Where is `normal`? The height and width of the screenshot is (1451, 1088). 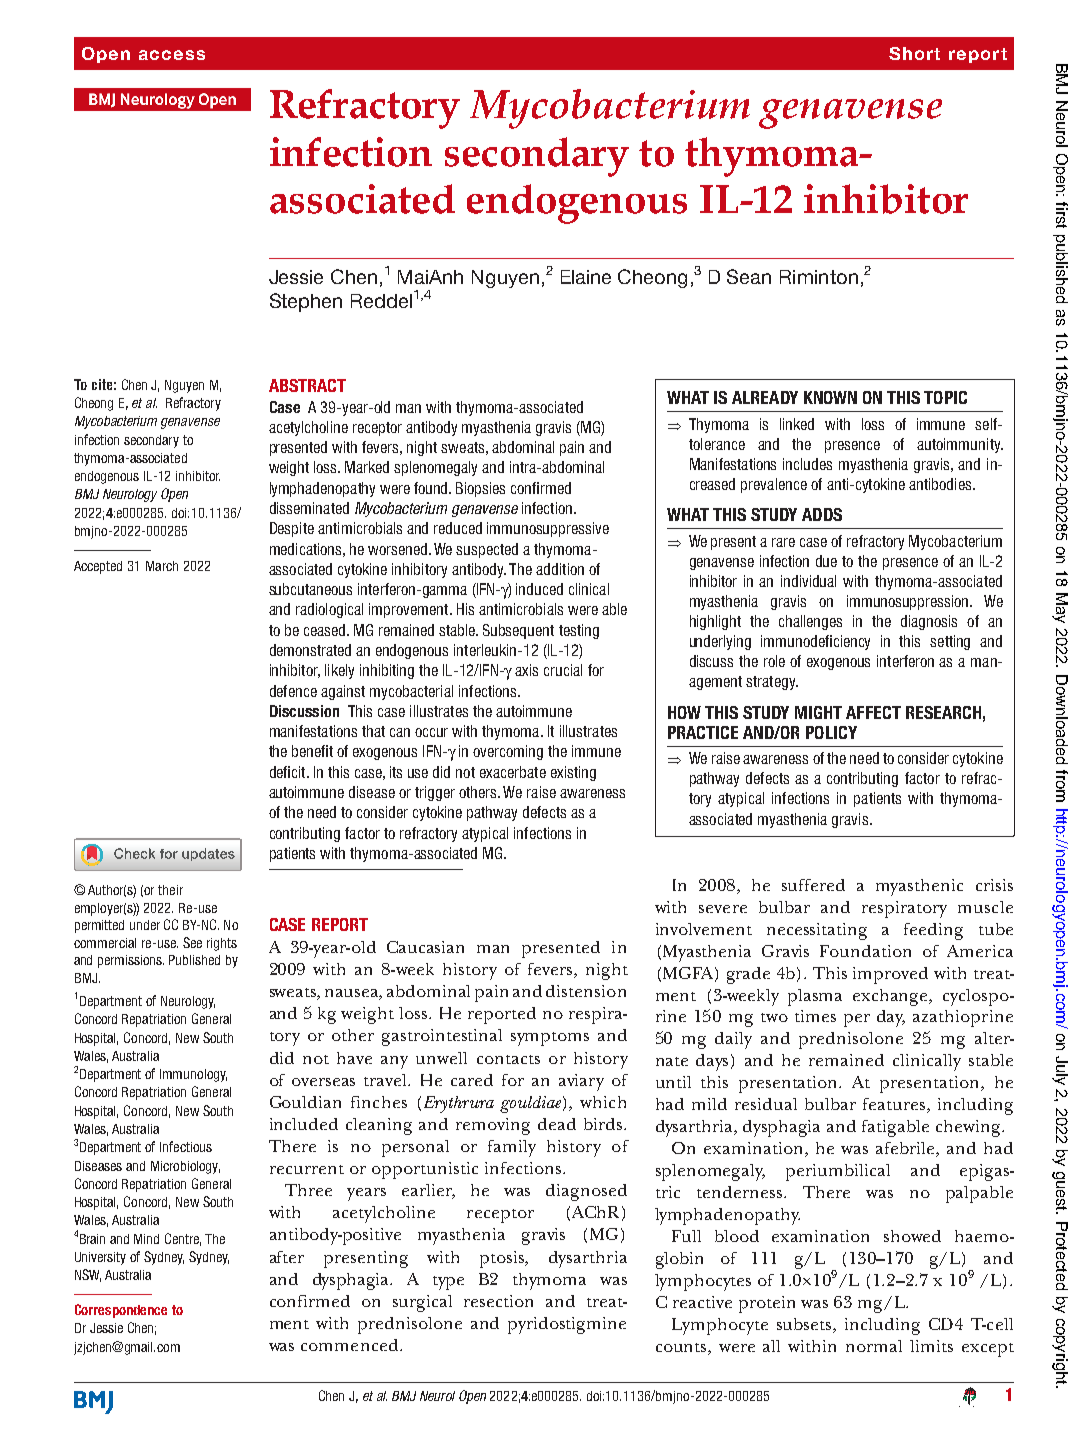 normal is located at coordinates (874, 1346).
